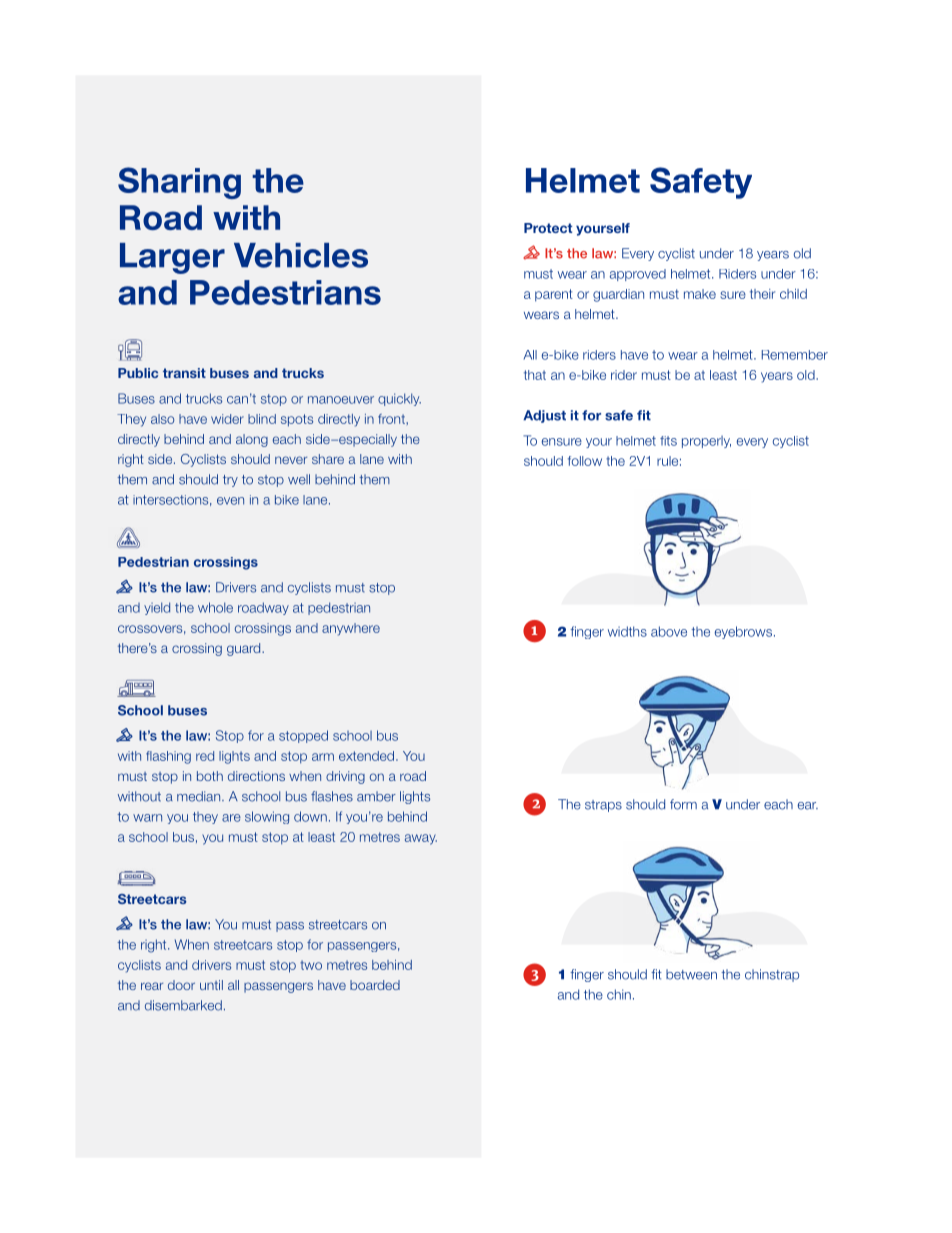 The width and height of the image is (952, 1233). I want to click on crossings, so click(226, 563).
